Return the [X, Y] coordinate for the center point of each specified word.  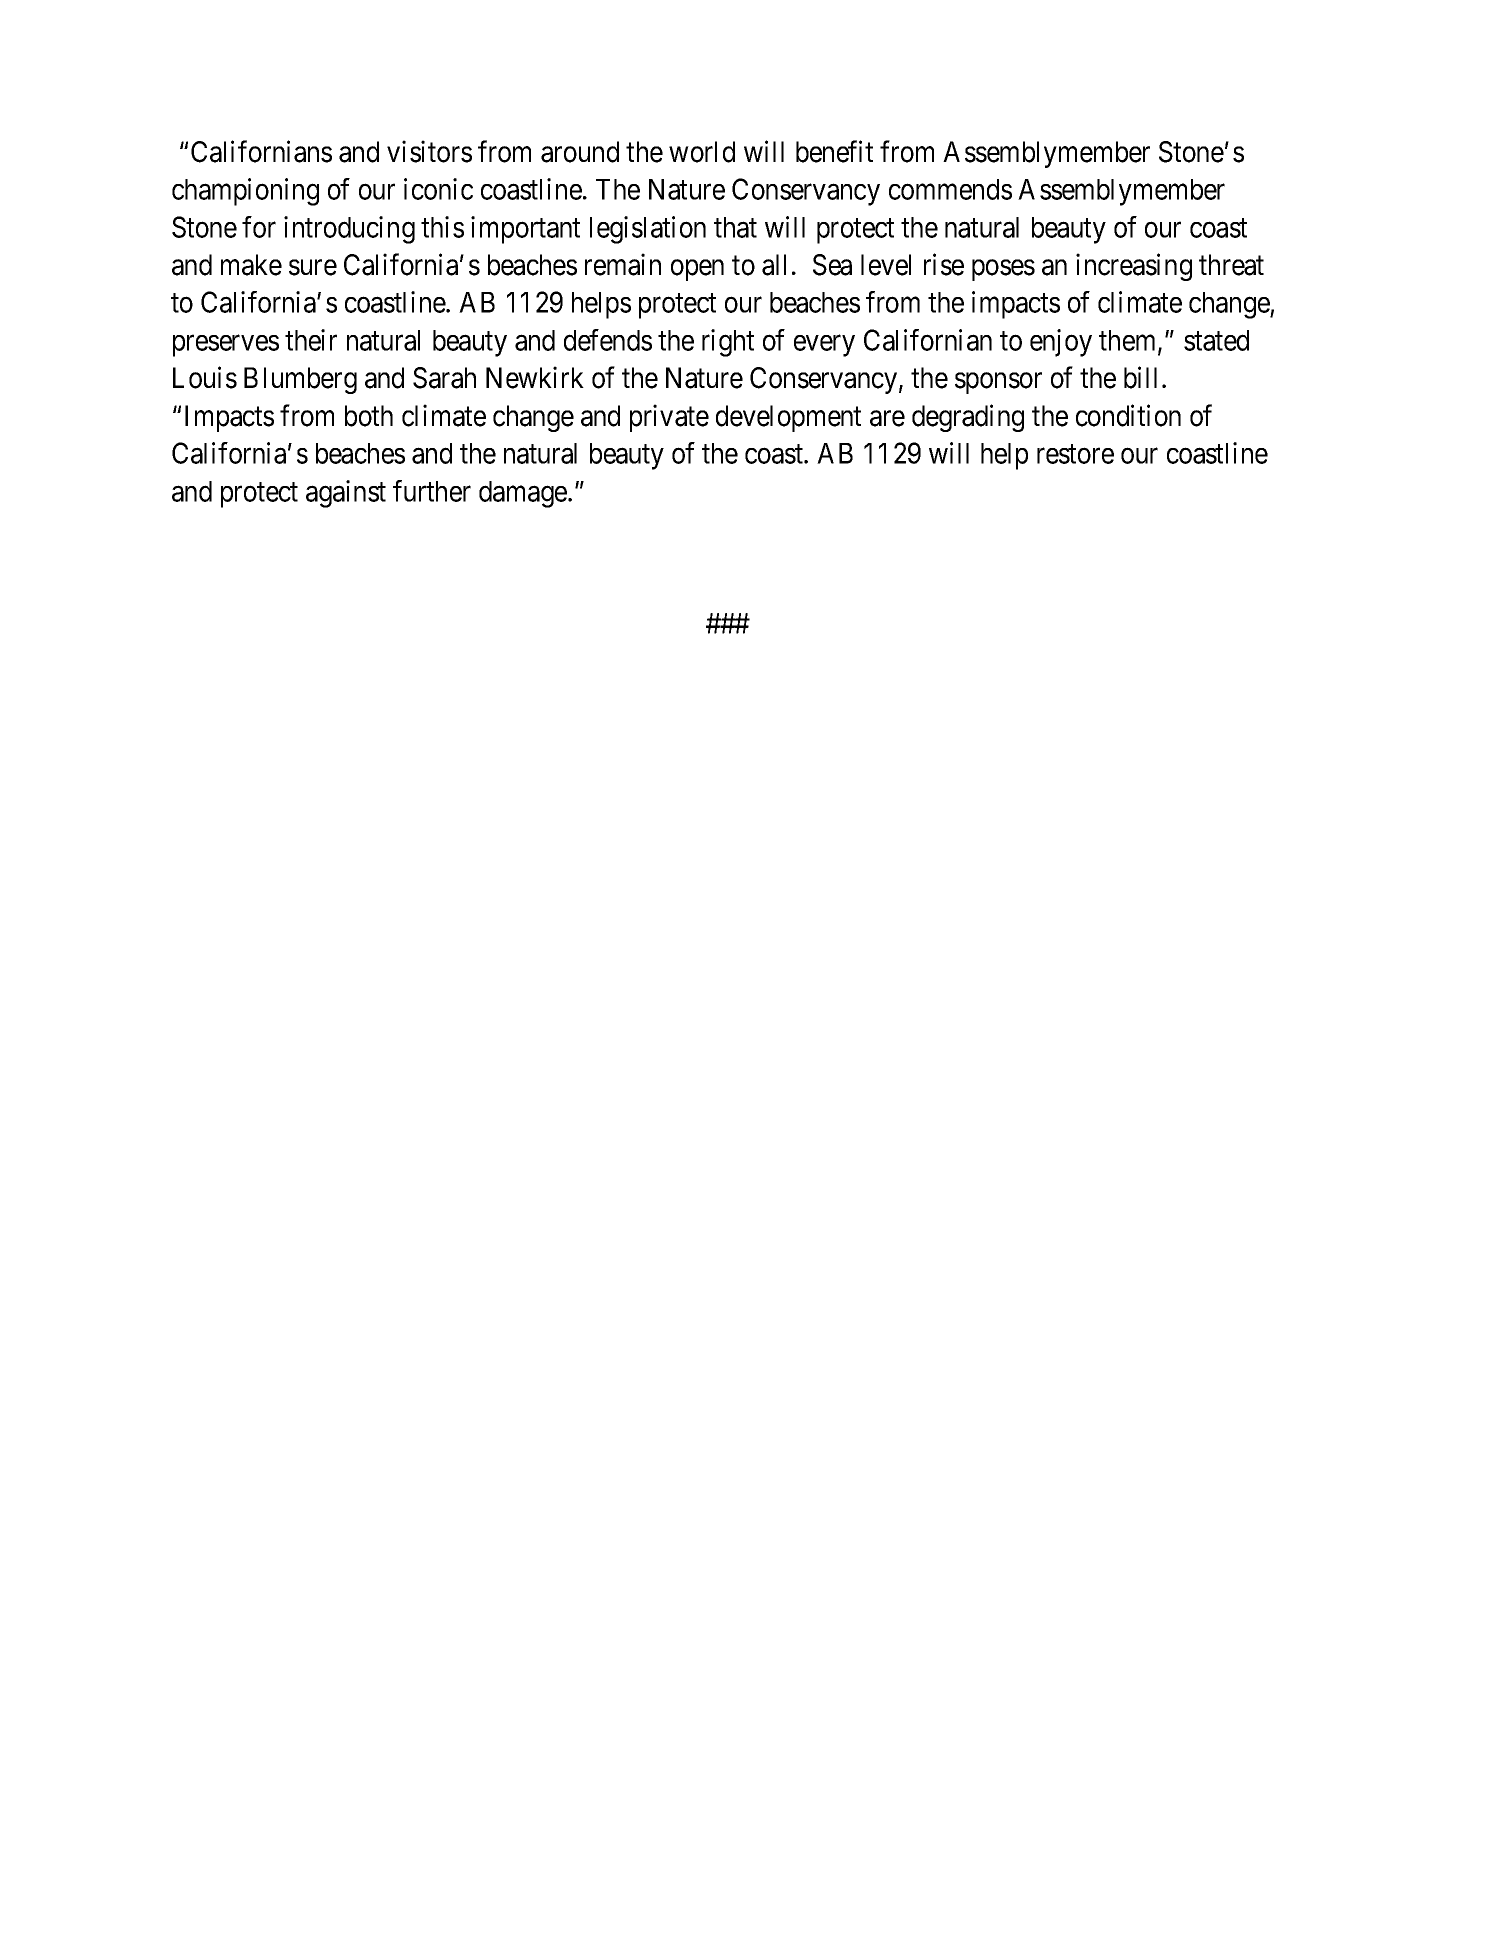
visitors [429, 151]
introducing [349, 230]
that [735, 227]
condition [1128, 415]
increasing [1134, 267]
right [728, 343]
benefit [834, 151]
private [669, 418]
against [346, 494]
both [369, 416]
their [311, 340]
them [1129, 341]
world [702, 152]
